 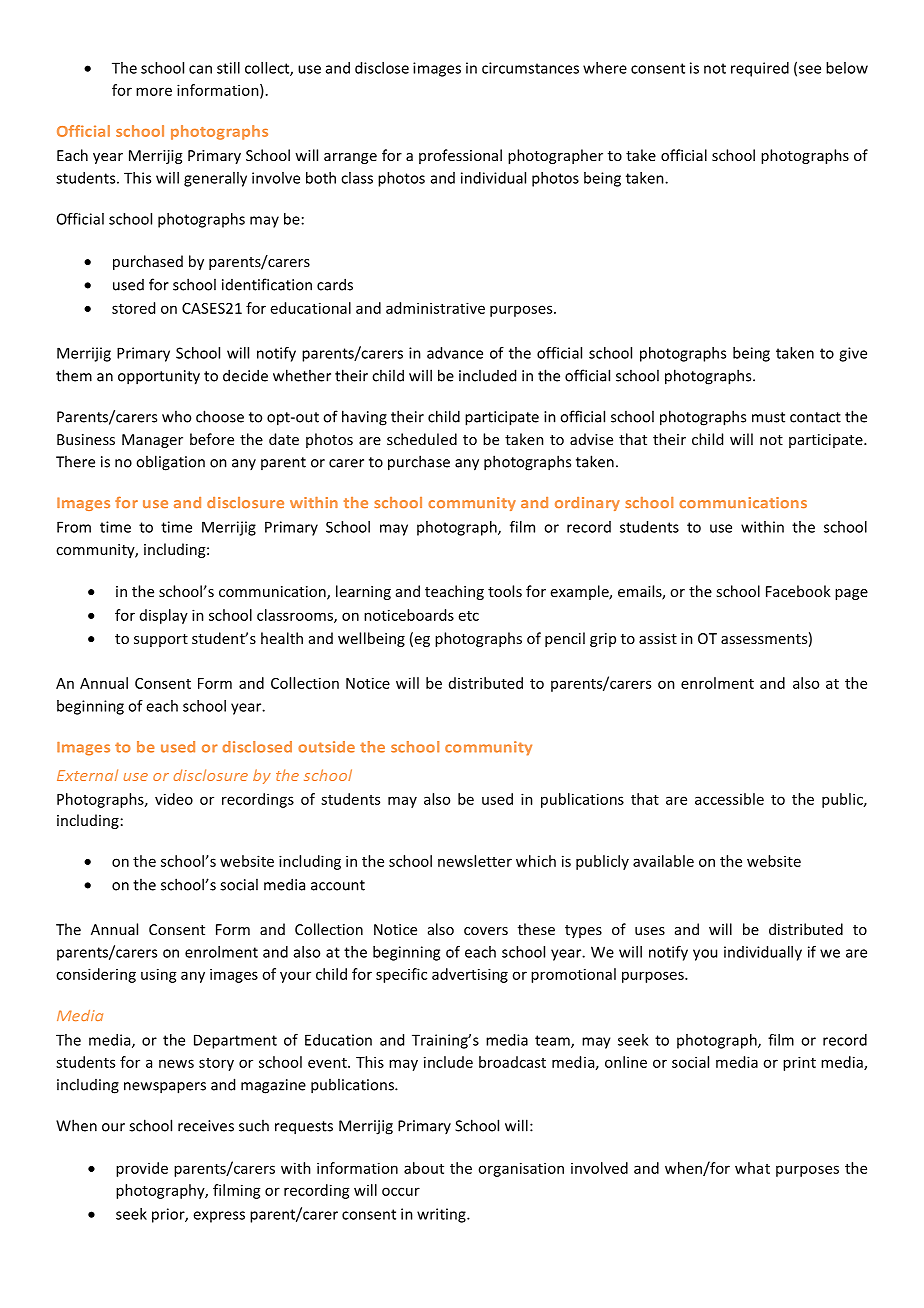 I want to click on etc, so click(x=469, y=616).
